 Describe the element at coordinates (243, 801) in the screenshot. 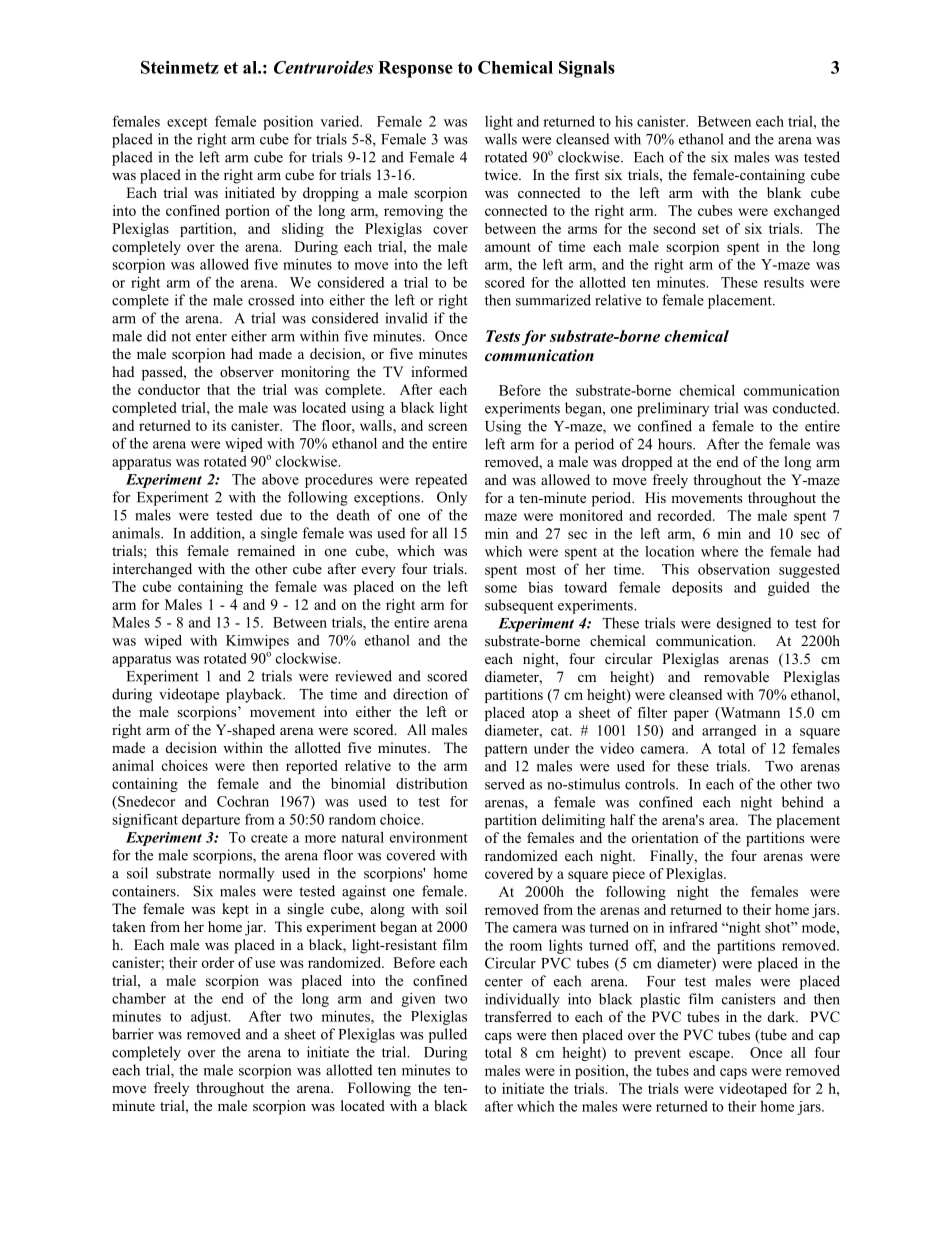

I see `Cochran` at that location.
